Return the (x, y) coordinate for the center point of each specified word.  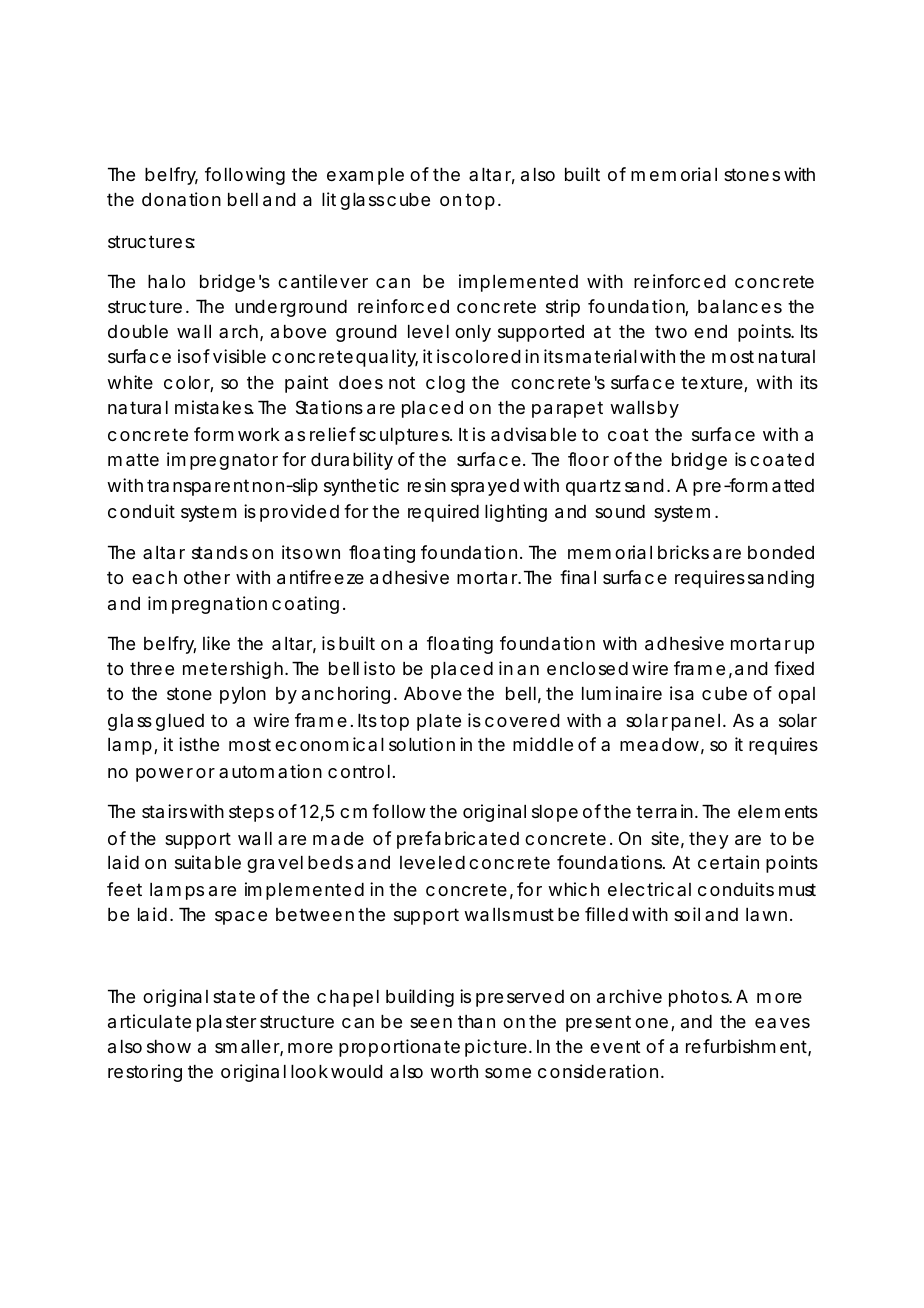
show (169, 1046)
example (365, 176)
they (709, 840)
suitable (208, 862)
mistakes (214, 407)
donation (181, 199)
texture (713, 384)
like (216, 643)
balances (740, 307)
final (578, 577)
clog (445, 384)
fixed (794, 668)
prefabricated (458, 840)
